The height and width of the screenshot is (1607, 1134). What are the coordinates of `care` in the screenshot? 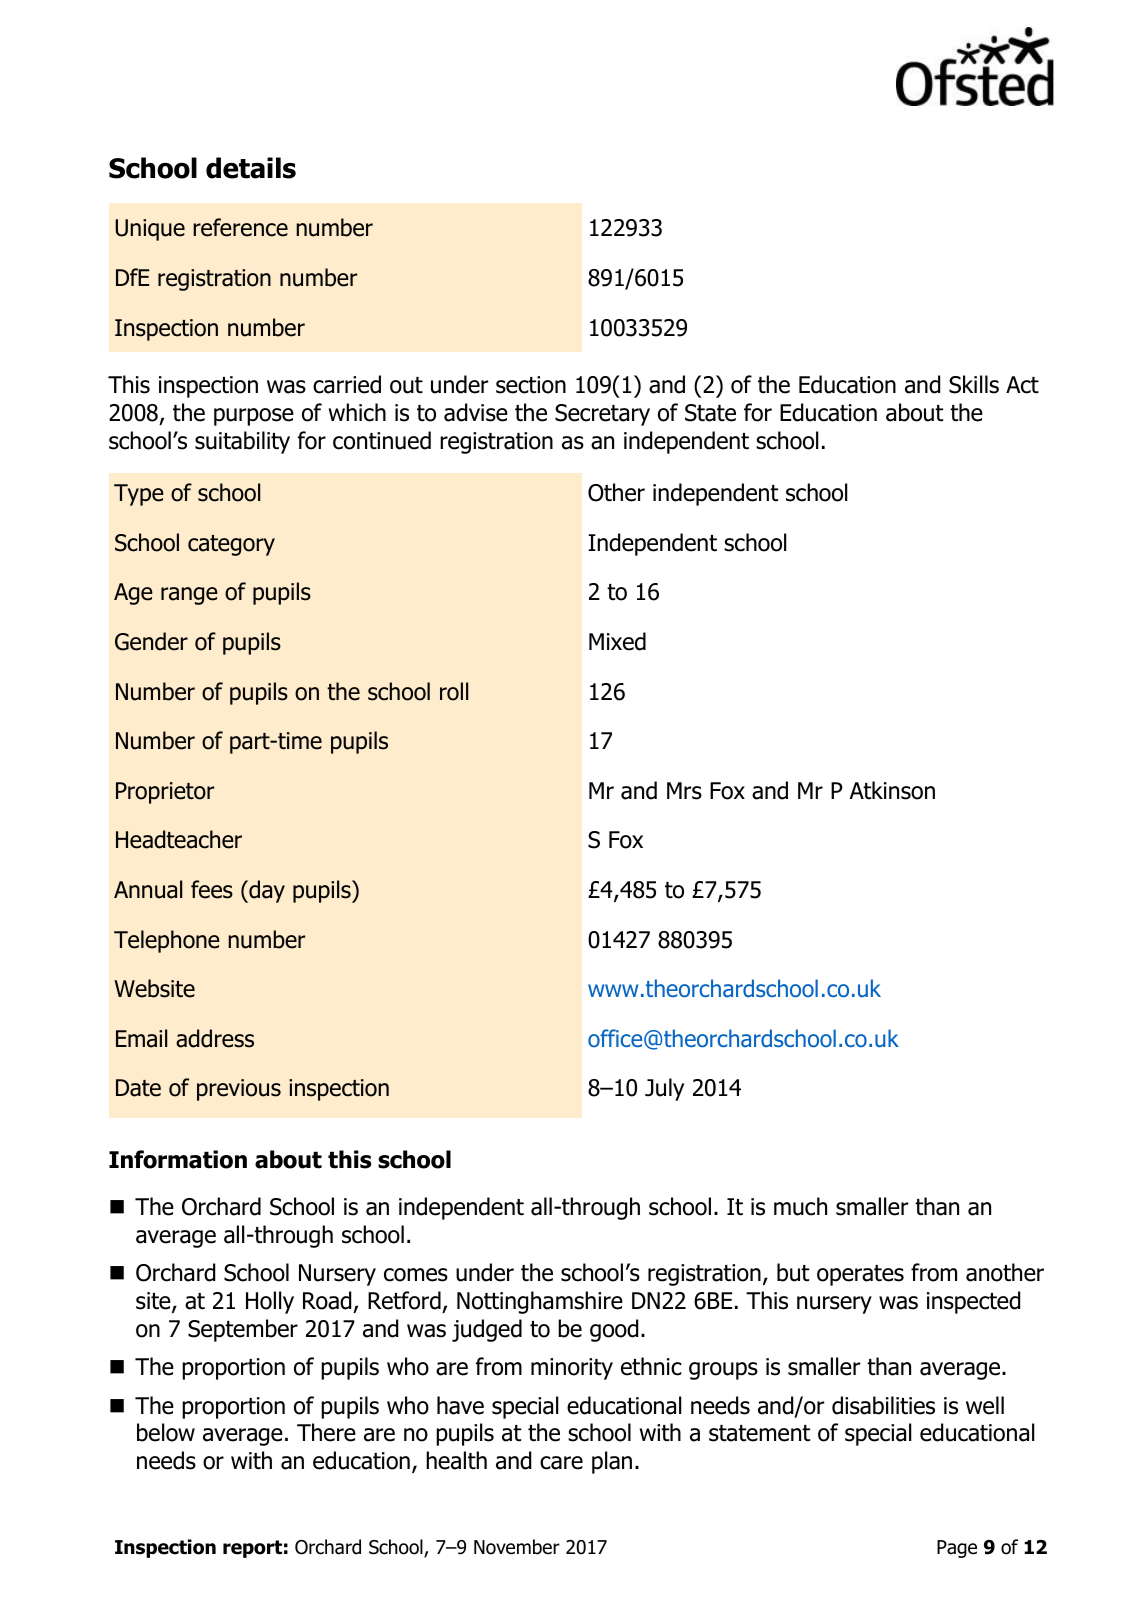 It's located at (561, 1463).
